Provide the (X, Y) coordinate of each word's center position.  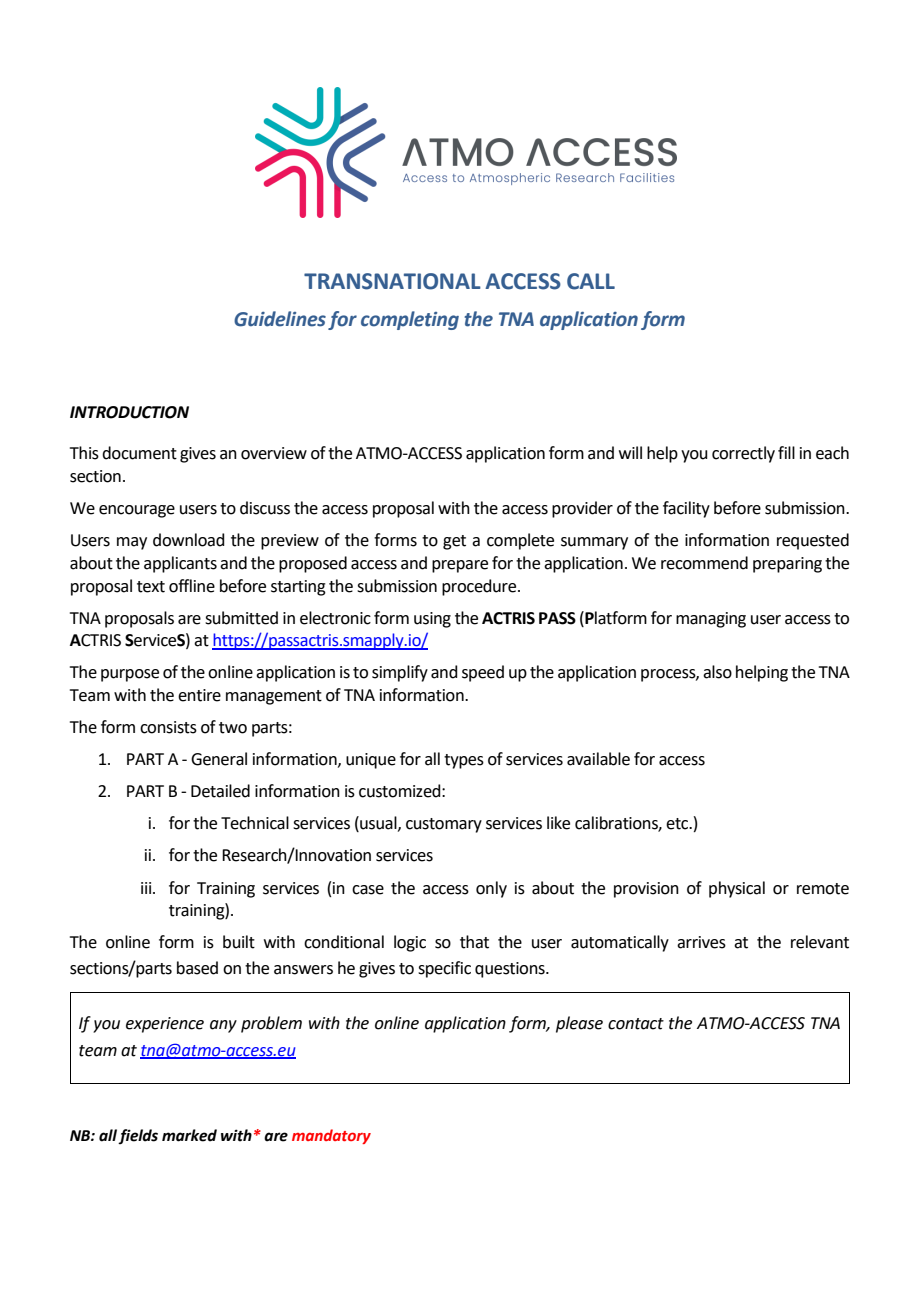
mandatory (331, 1136)
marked (189, 1135)
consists (168, 727)
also (717, 672)
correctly (743, 454)
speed (483, 673)
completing (410, 320)
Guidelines (280, 319)
